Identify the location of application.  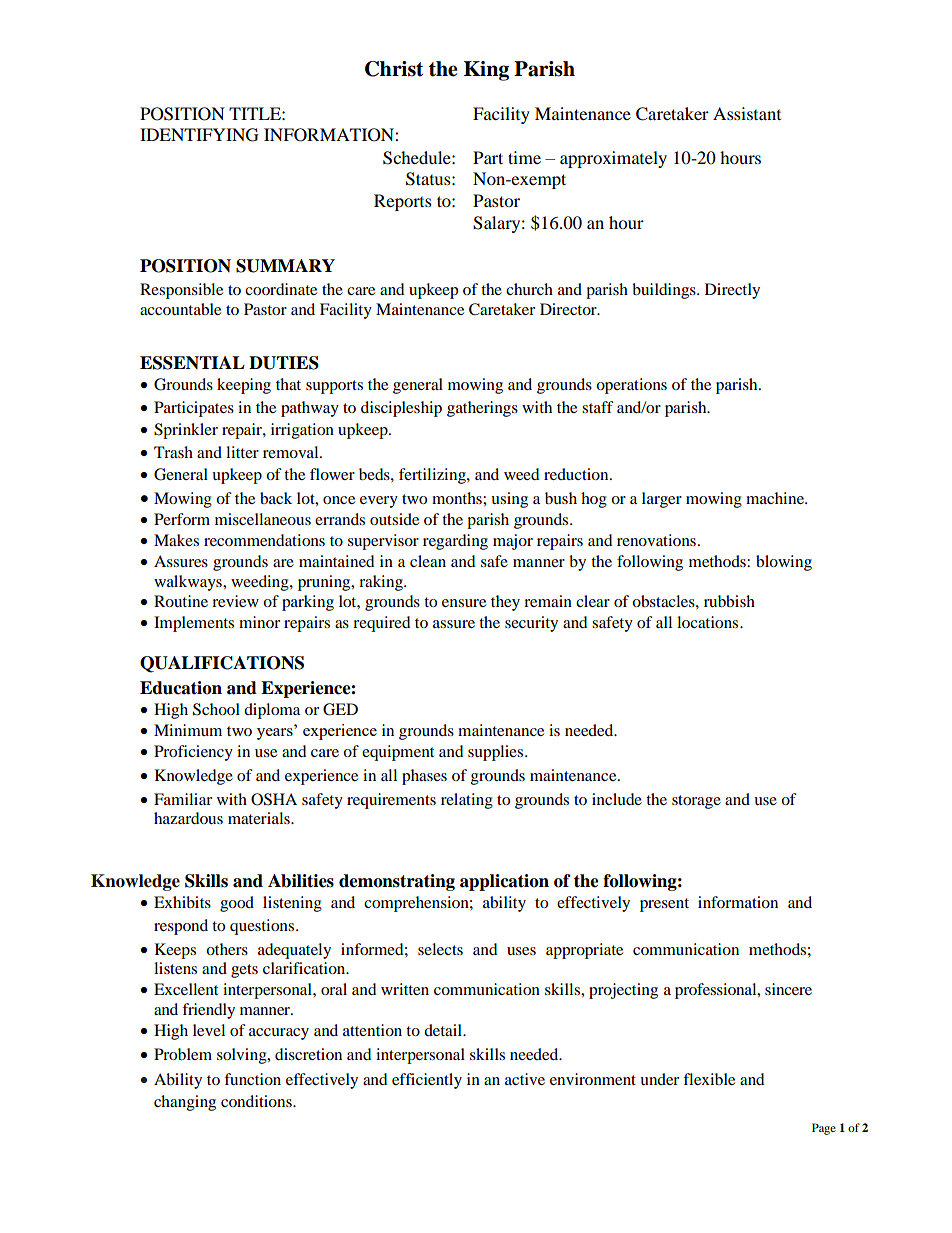
(504, 882).
